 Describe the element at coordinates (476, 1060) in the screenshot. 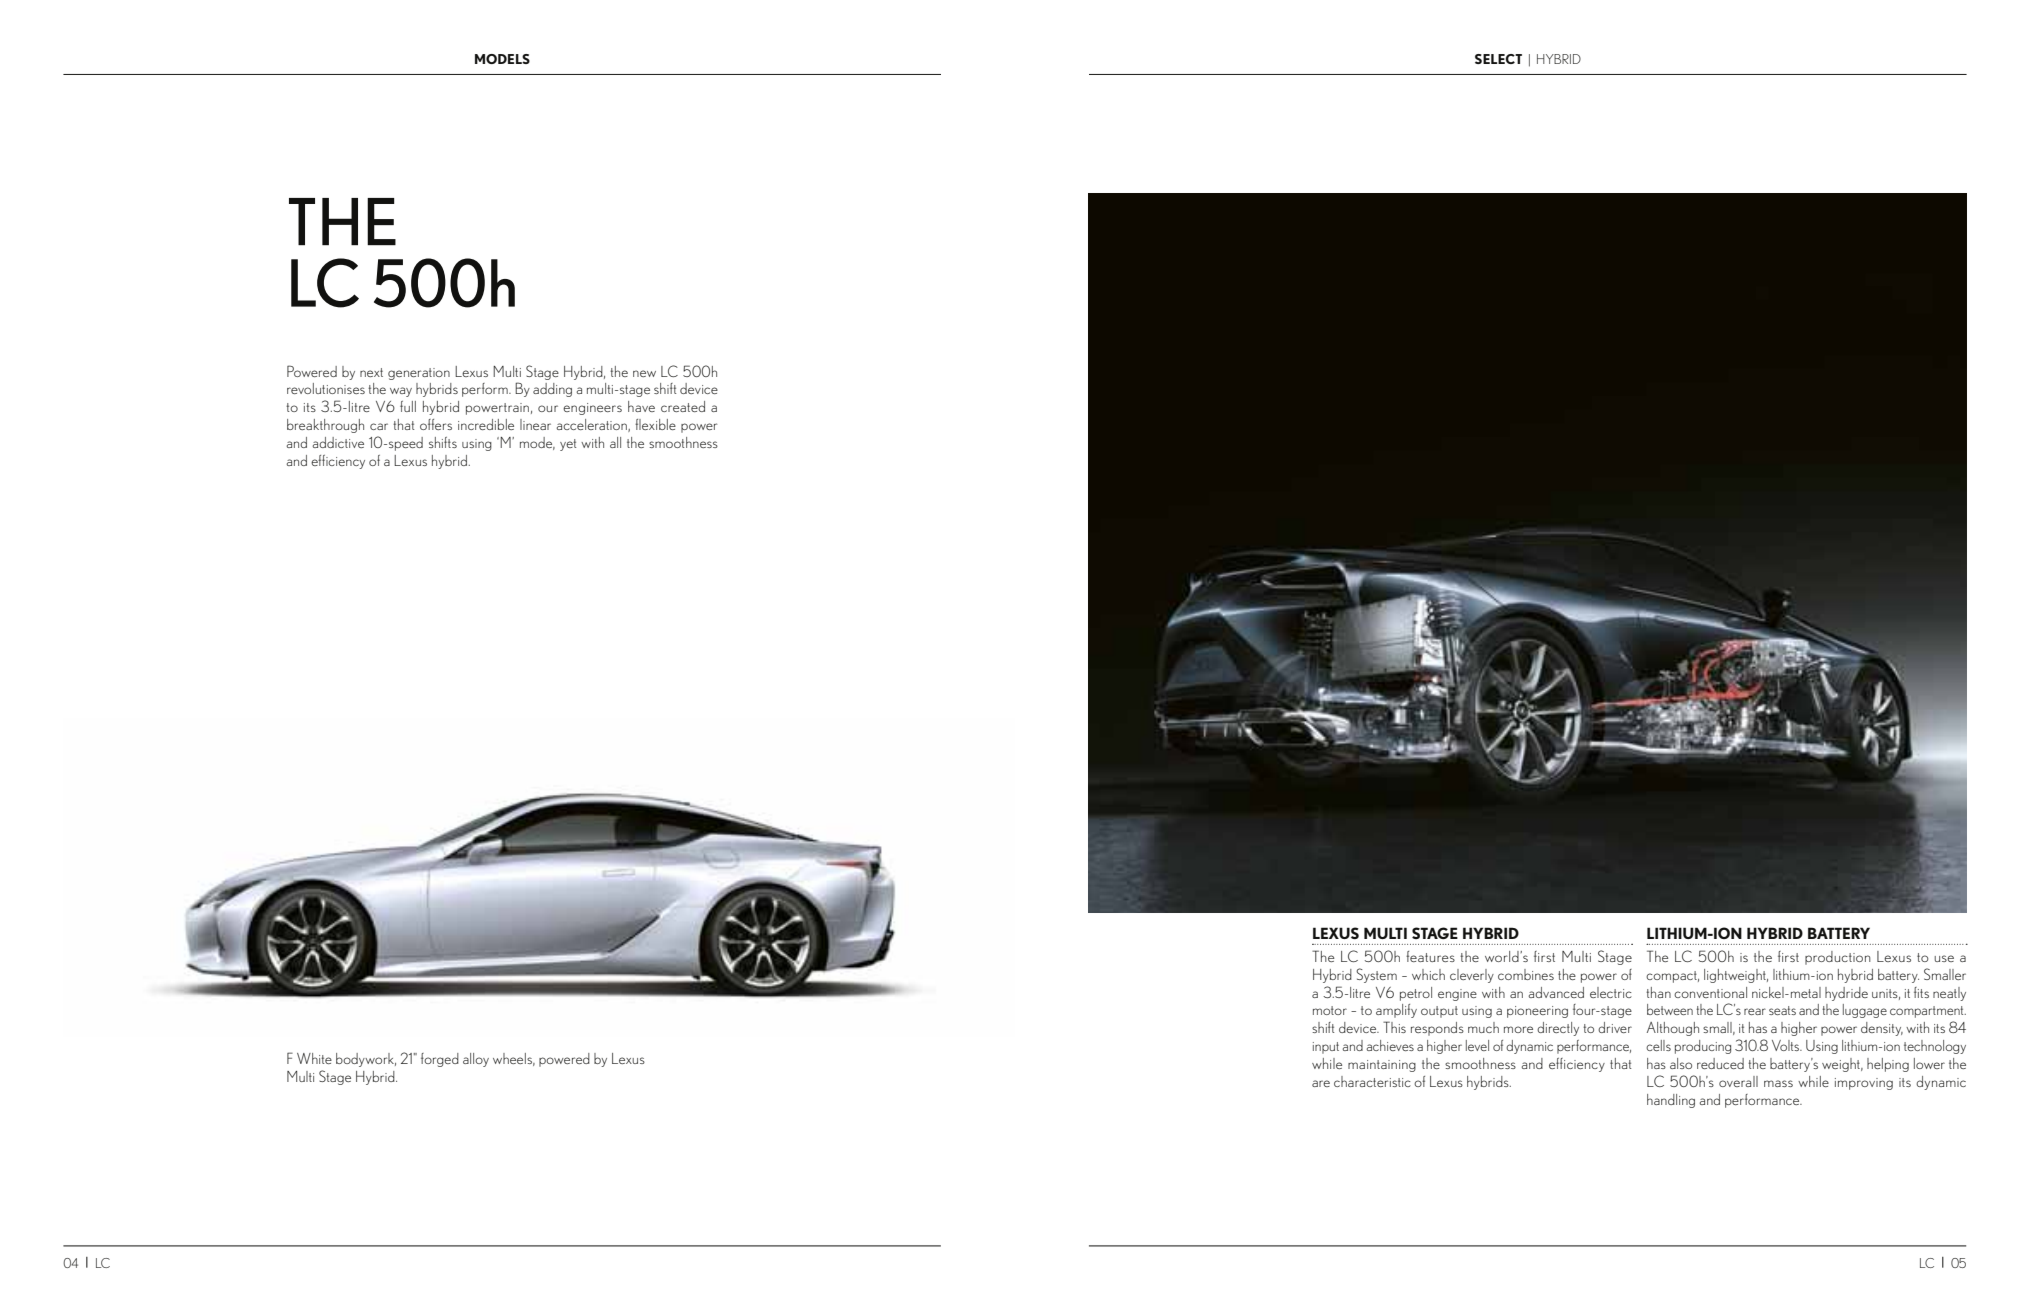

I see `alloy` at that location.
